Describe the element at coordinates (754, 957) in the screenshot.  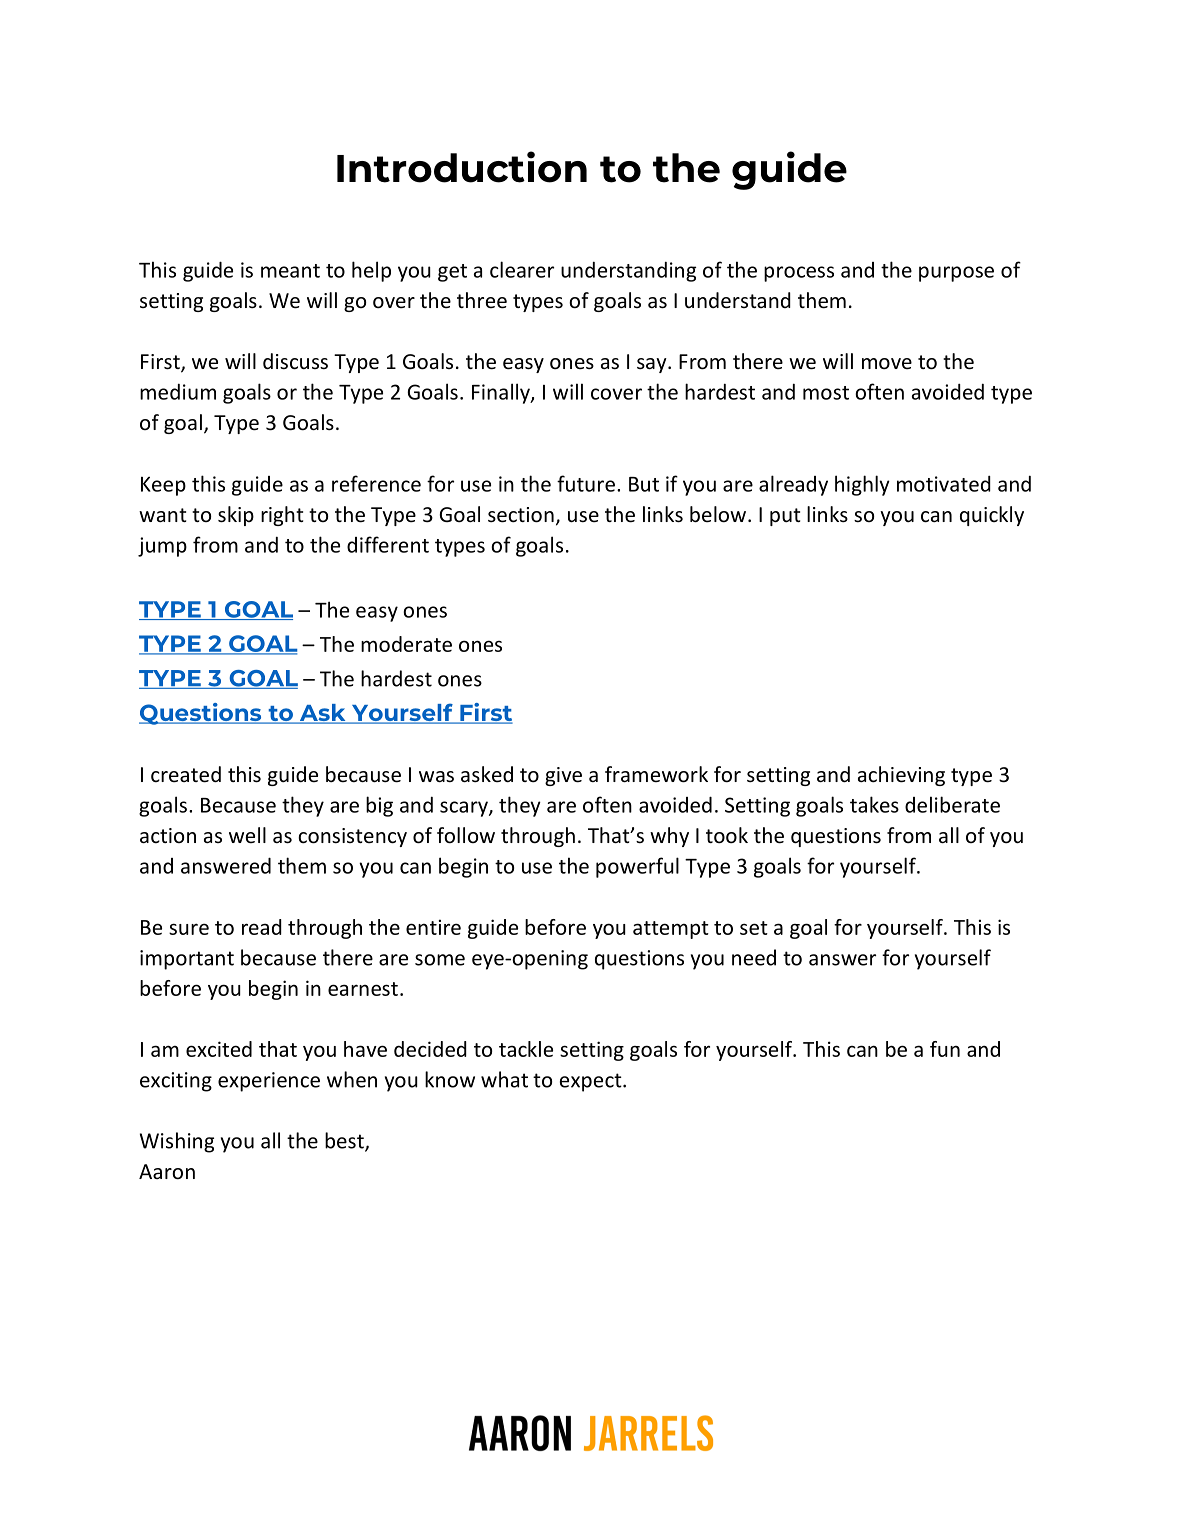
I see `need` at that location.
